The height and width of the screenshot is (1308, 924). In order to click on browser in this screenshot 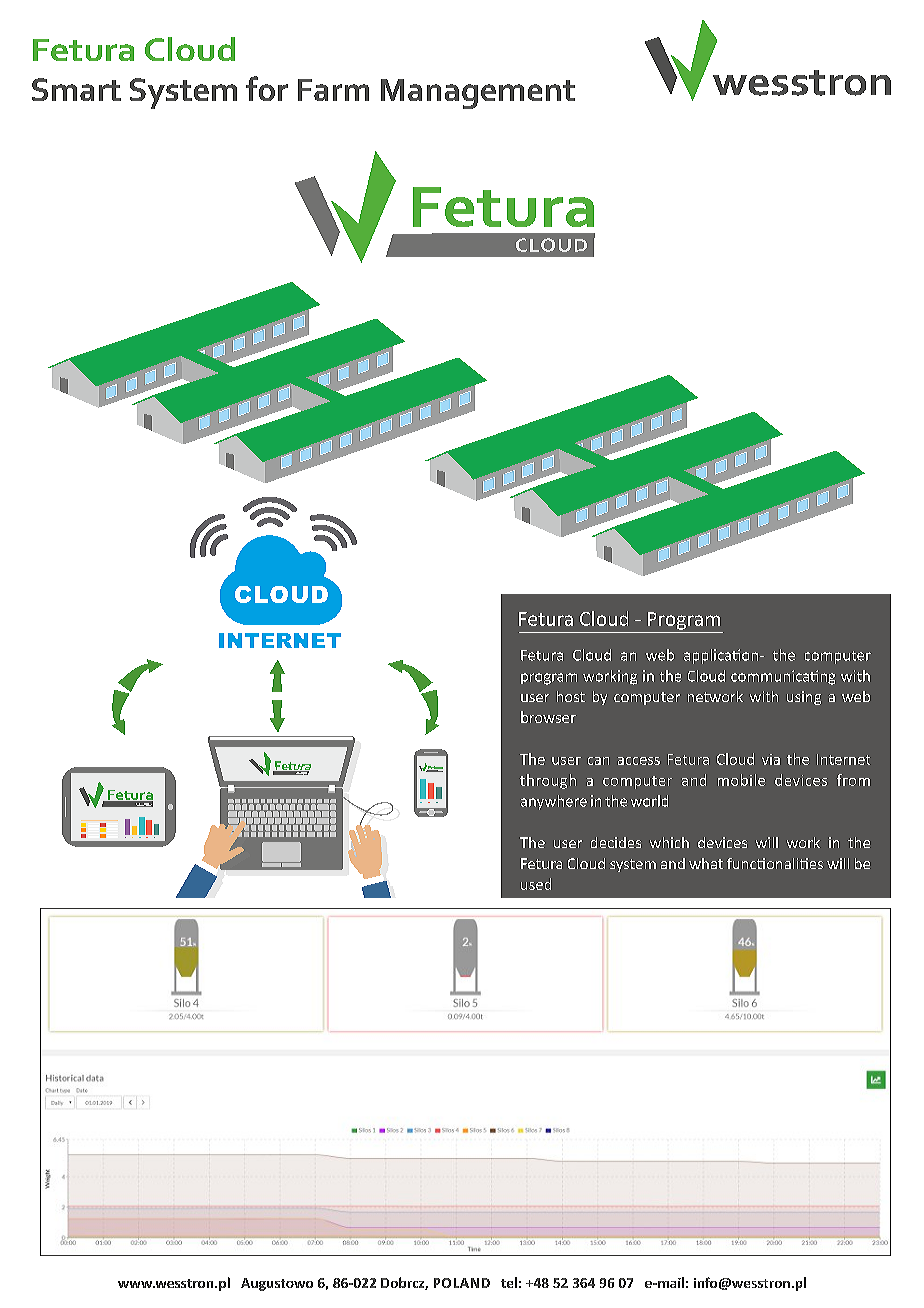, I will do `click(548, 717)`.
